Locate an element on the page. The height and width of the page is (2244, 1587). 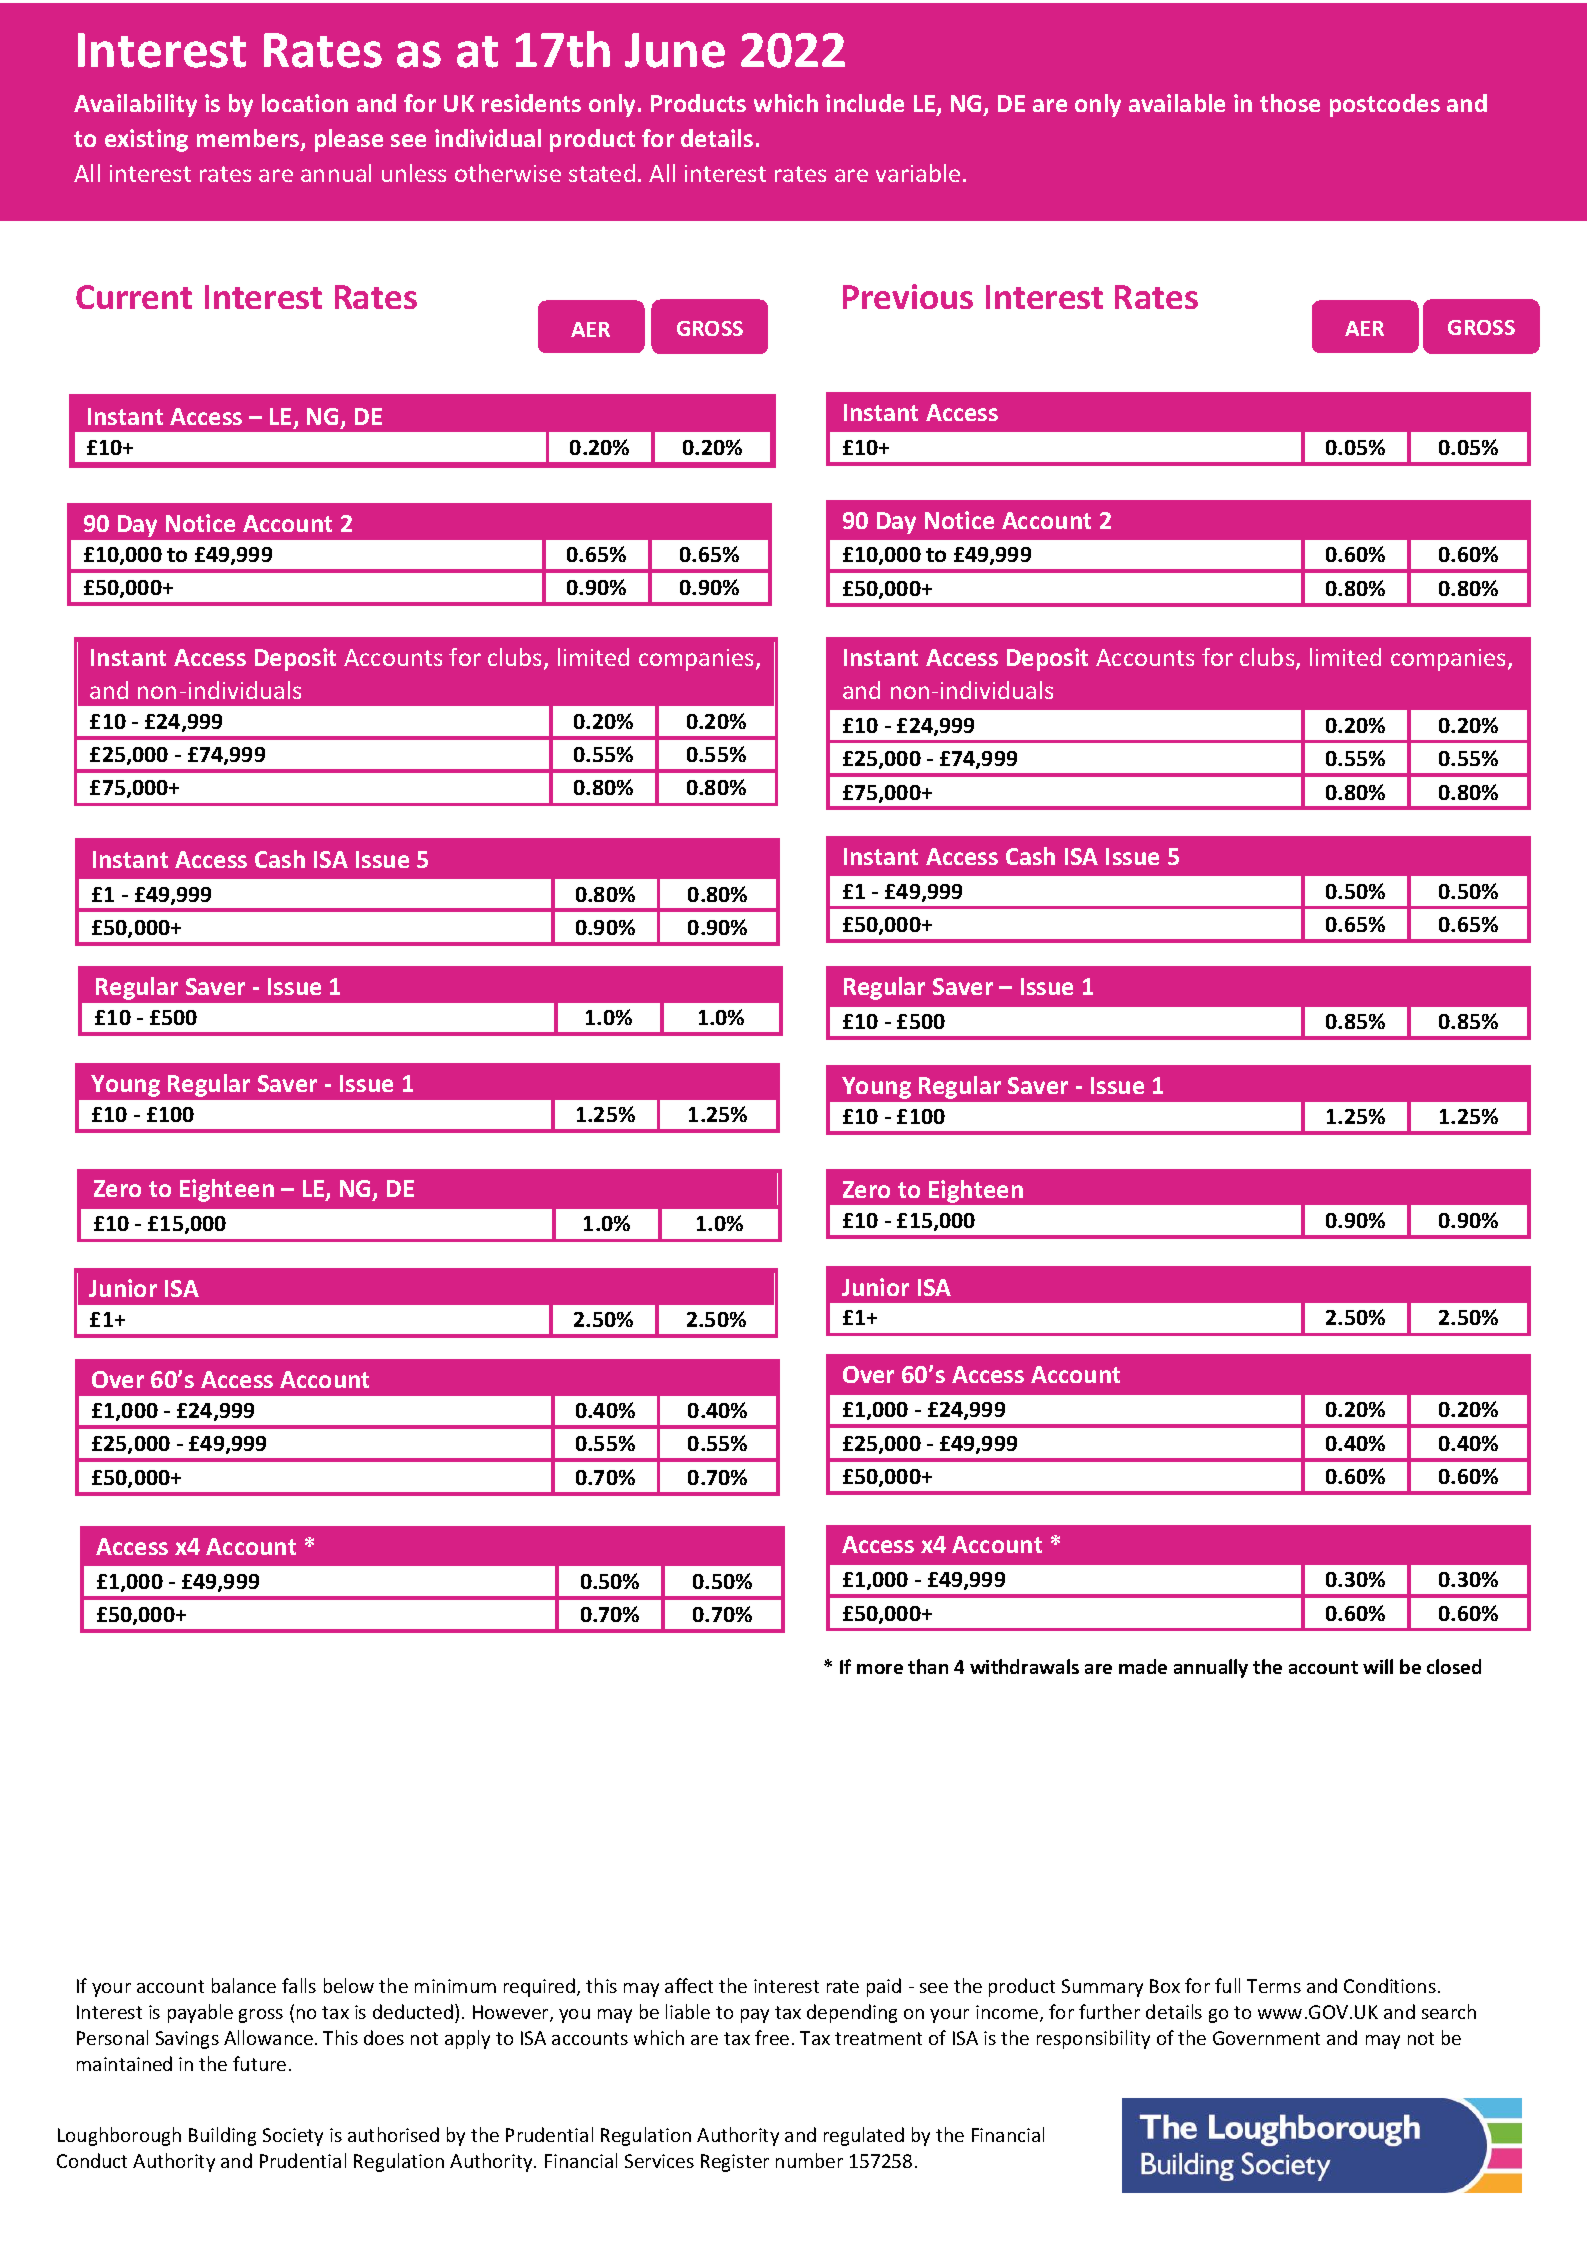
made is located at coordinates (1143, 1666).
